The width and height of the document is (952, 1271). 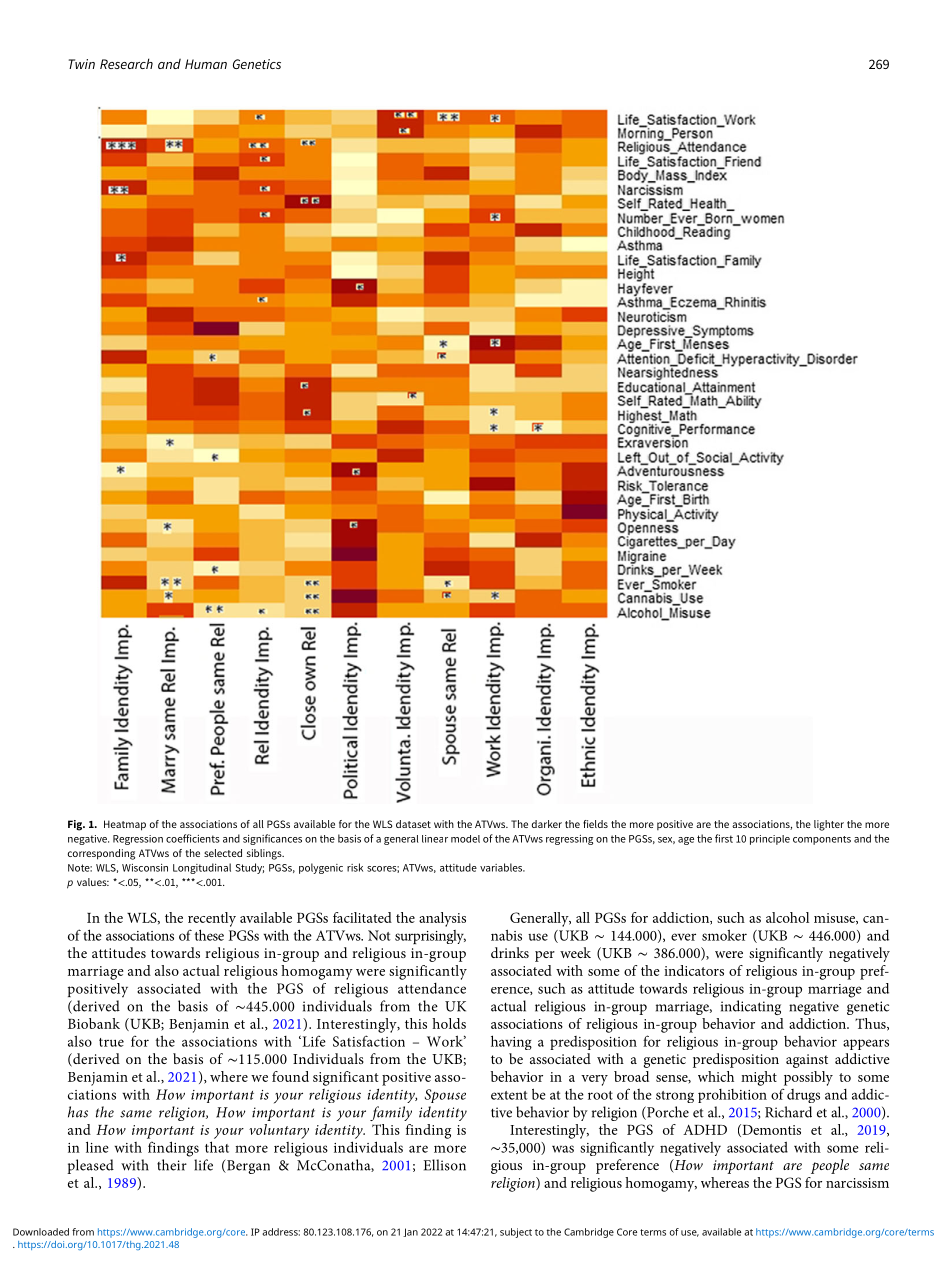 I want to click on Twin, so click(x=82, y=64).
